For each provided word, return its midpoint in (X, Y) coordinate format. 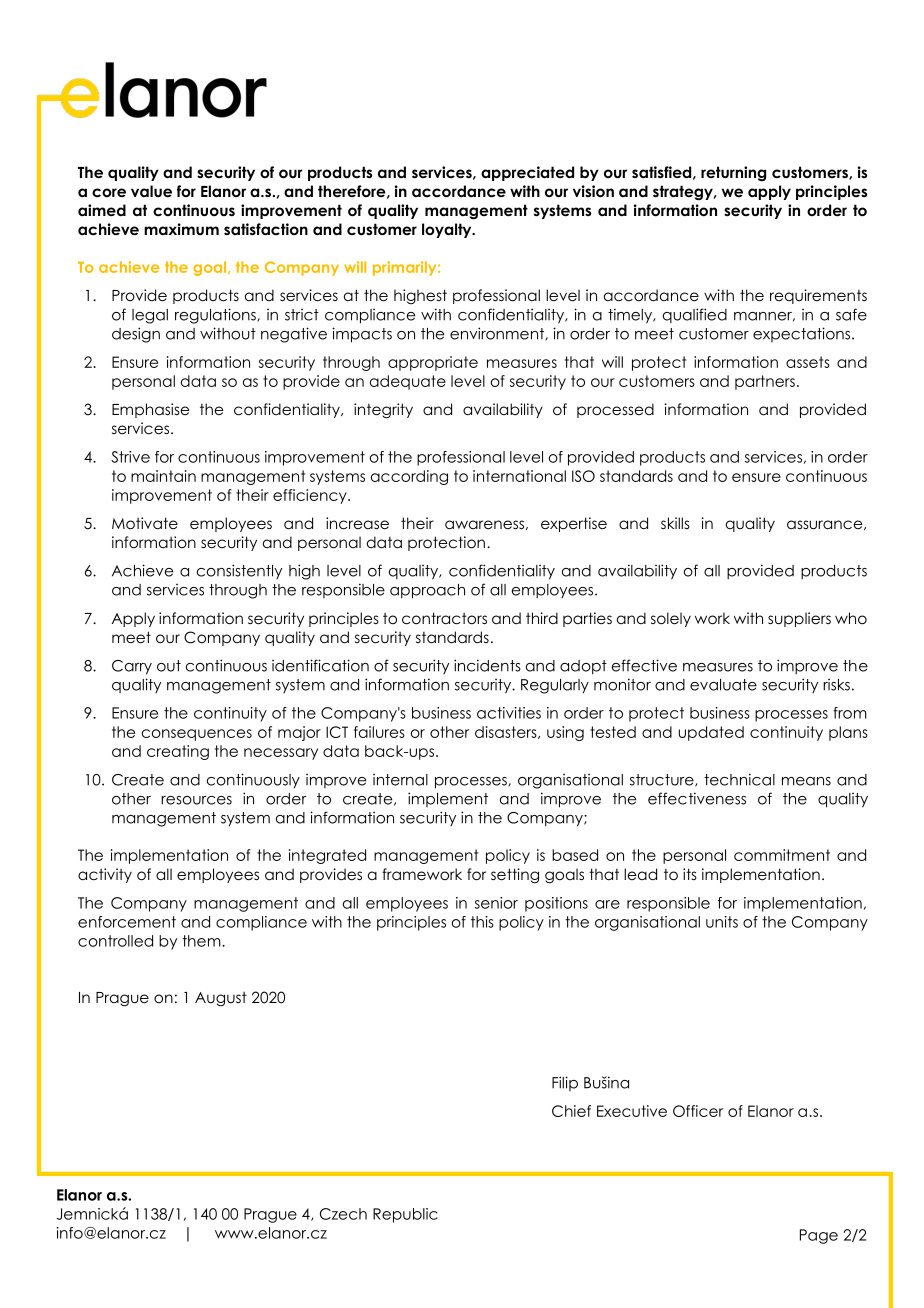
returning (733, 173)
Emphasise (150, 410)
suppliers (799, 619)
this (482, 922)
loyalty (448, 230)
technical (739, 779)
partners (765, 382)
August (221, 999)
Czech (343, 1214)
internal (400, 780)
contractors (444, 618)
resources (196, 800)
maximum (181, 229)
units (722, 922)
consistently (239, 571)
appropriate (433, 363)
